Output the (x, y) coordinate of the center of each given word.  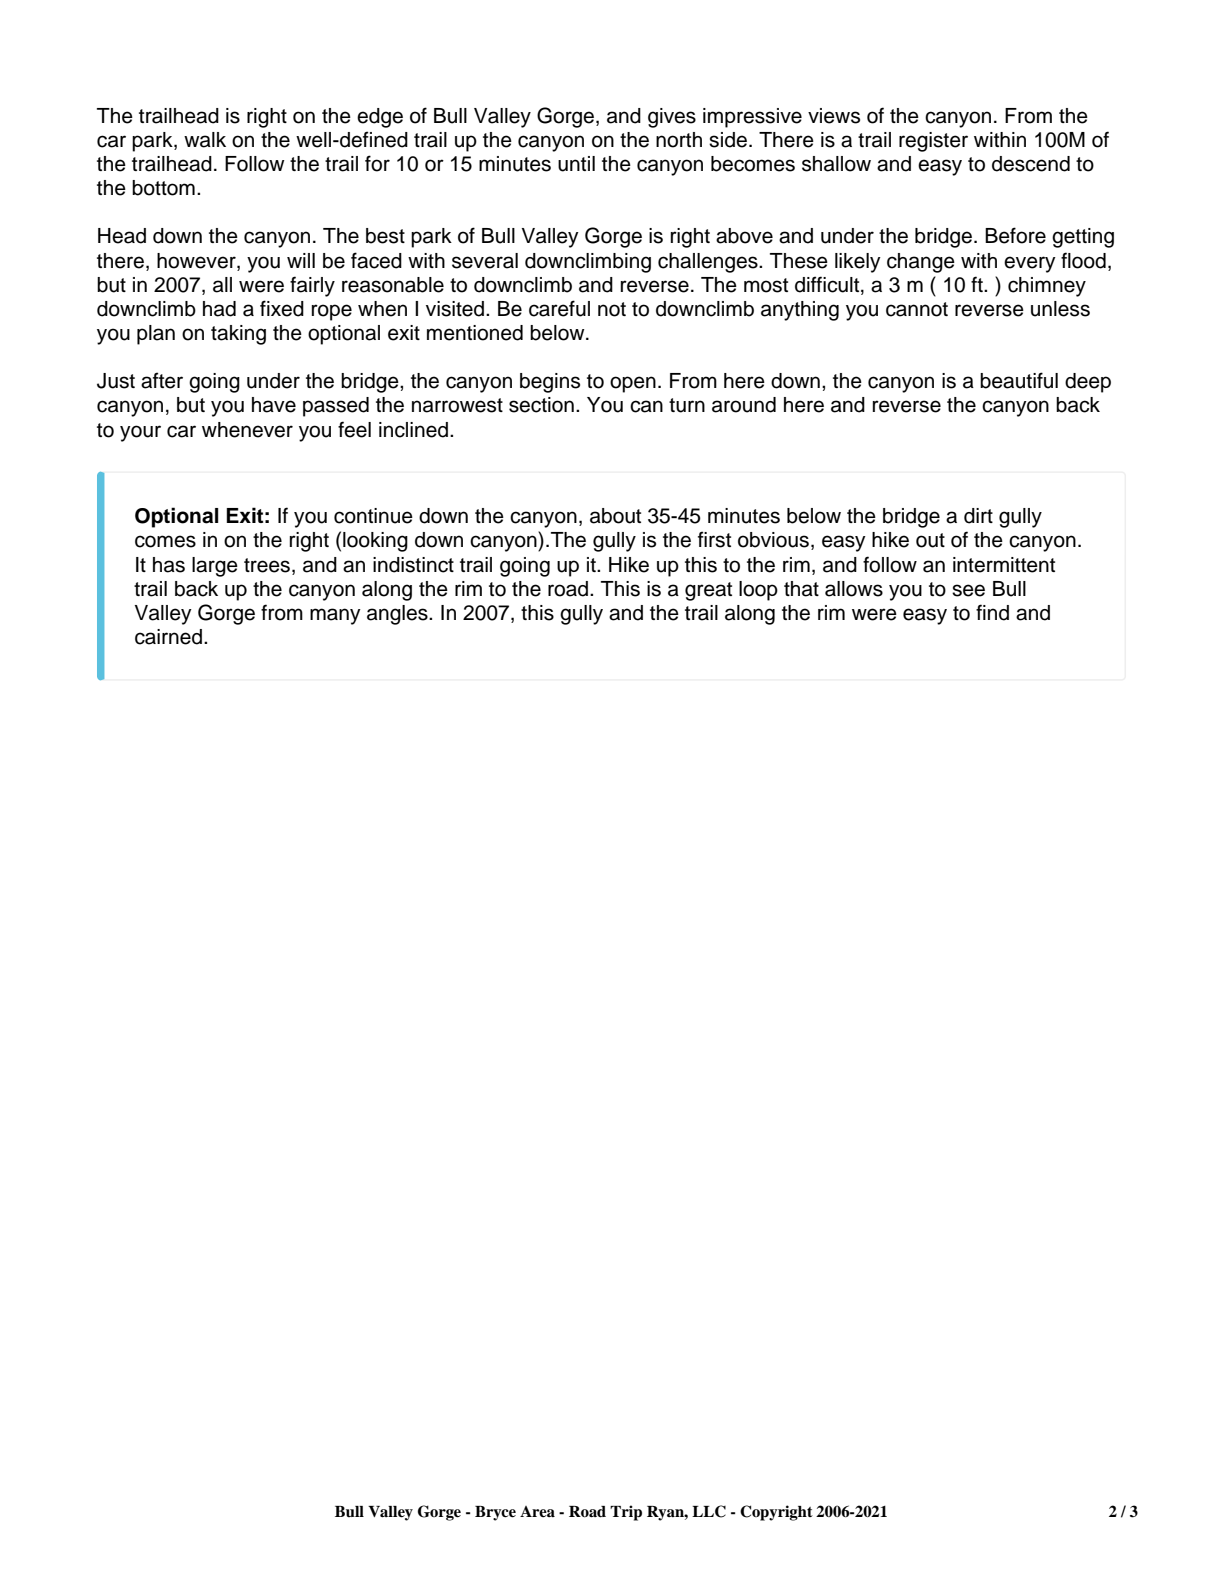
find (992, 612)
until (576, 164)
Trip (626, 1513)
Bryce (495, 1513)
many (335, 616)
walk (205, 140)
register (933, 142)
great (708, 591)
